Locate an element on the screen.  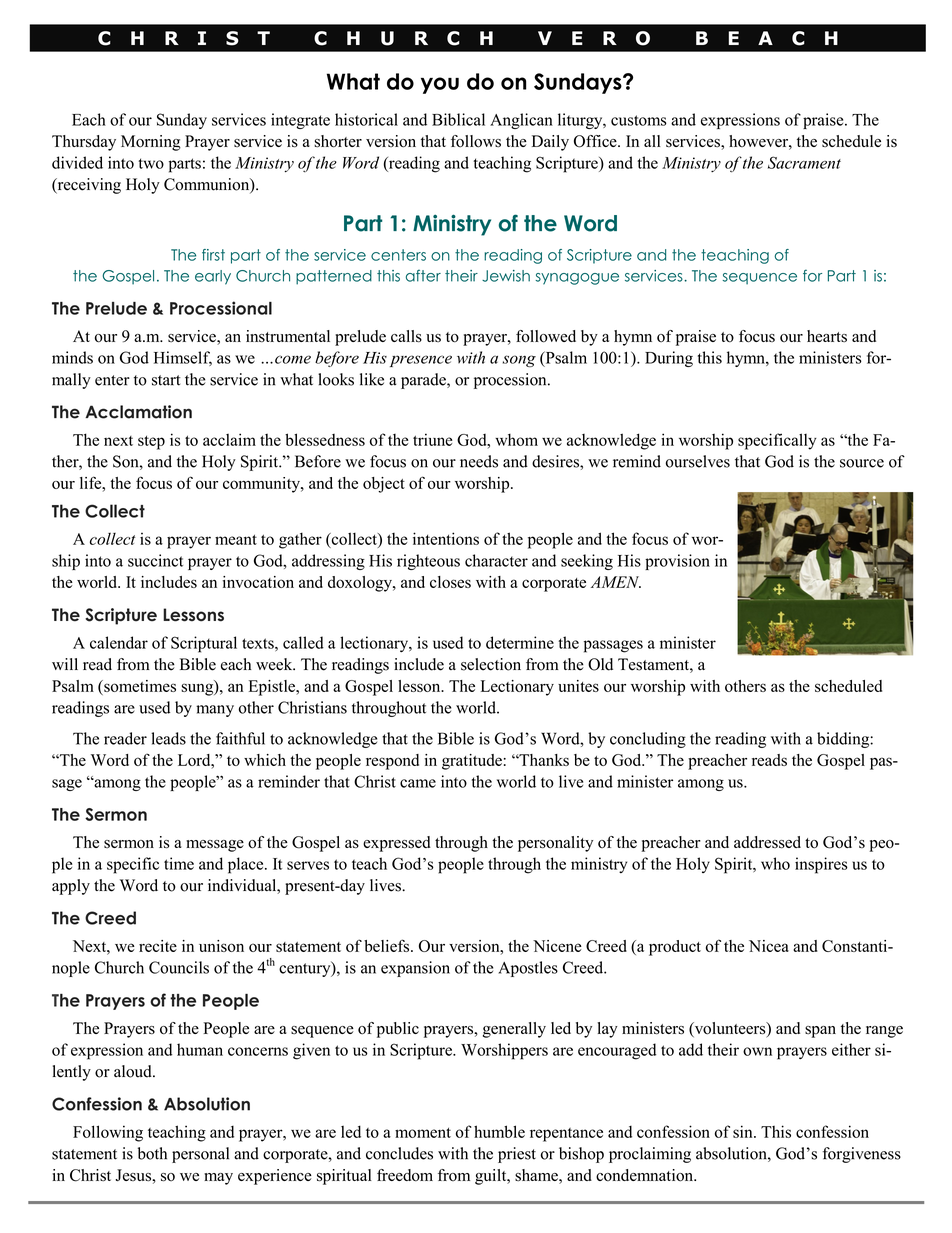
provision is located at coordinates (677, 562).
